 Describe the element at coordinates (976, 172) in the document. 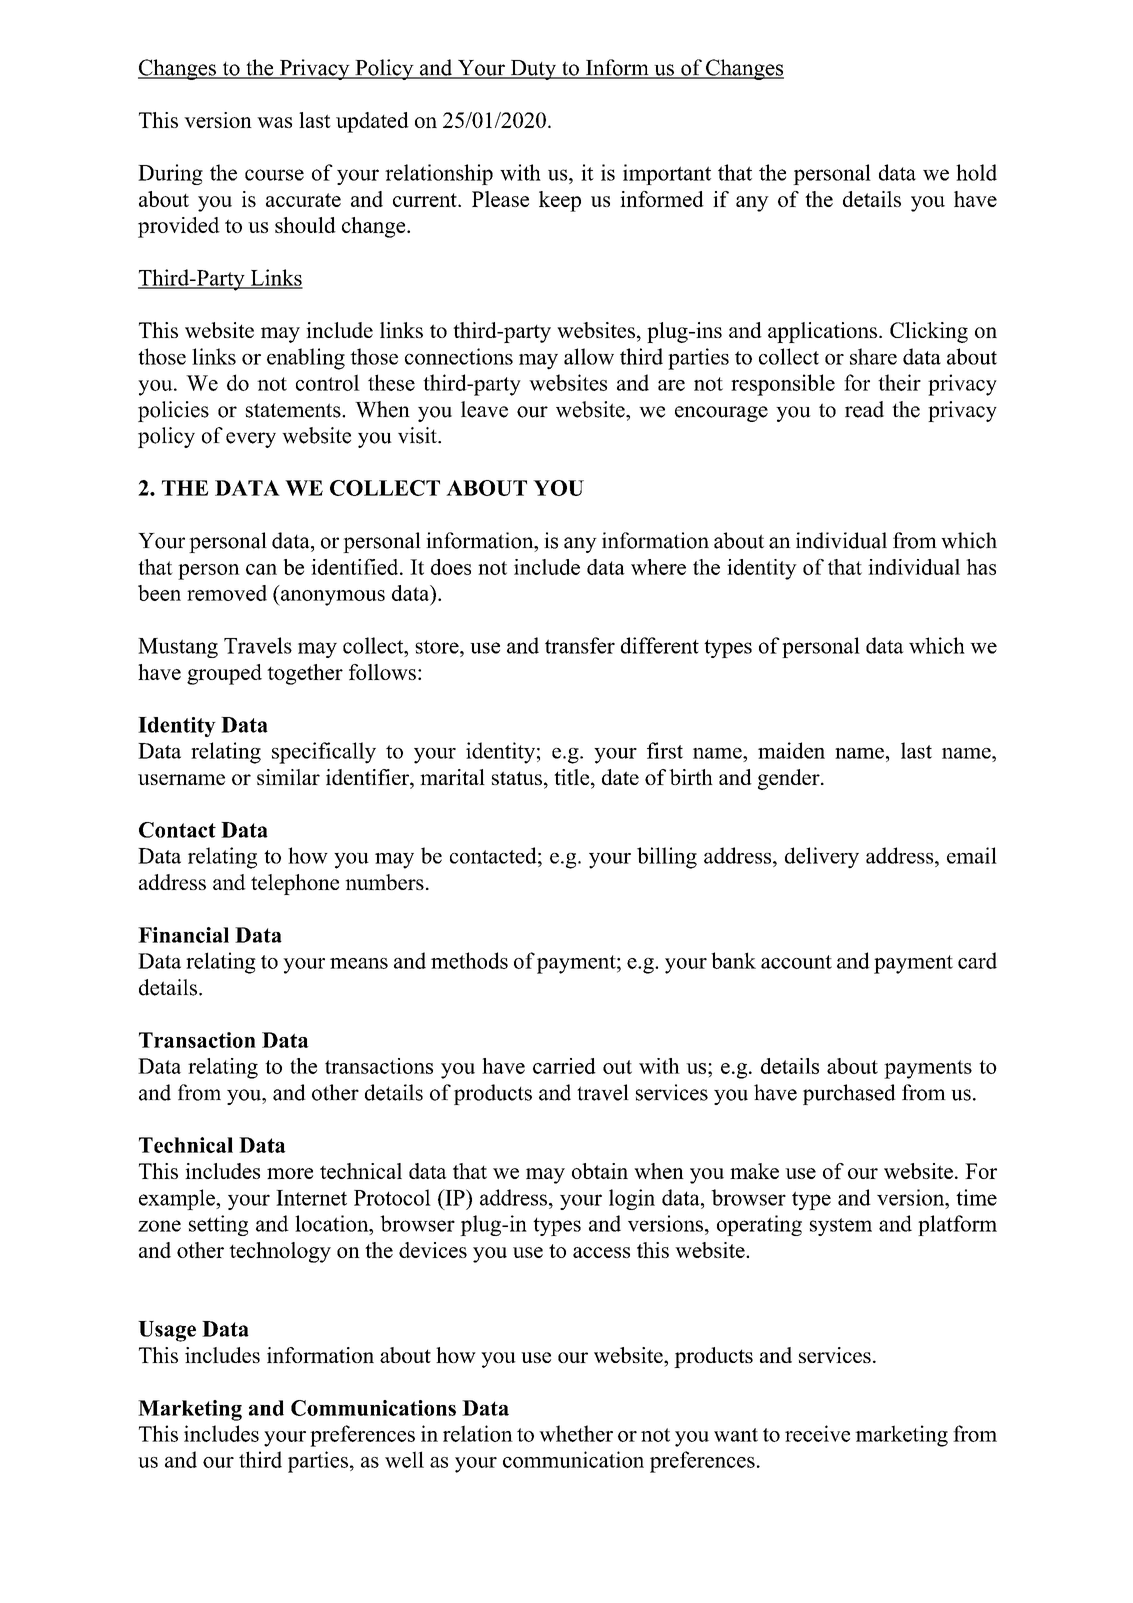

I see `hold` at that location.
